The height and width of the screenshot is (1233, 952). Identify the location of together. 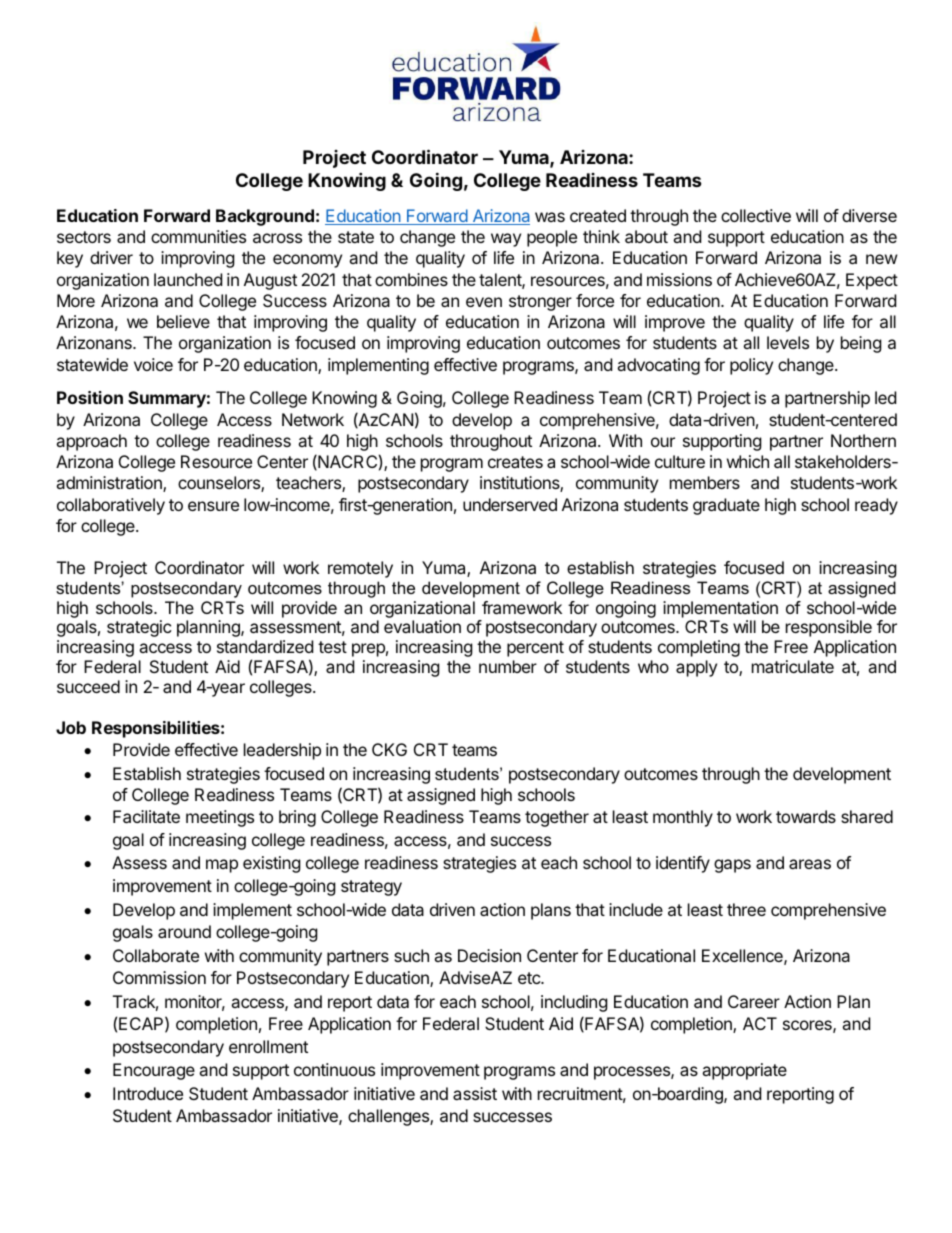
(557, 818).
